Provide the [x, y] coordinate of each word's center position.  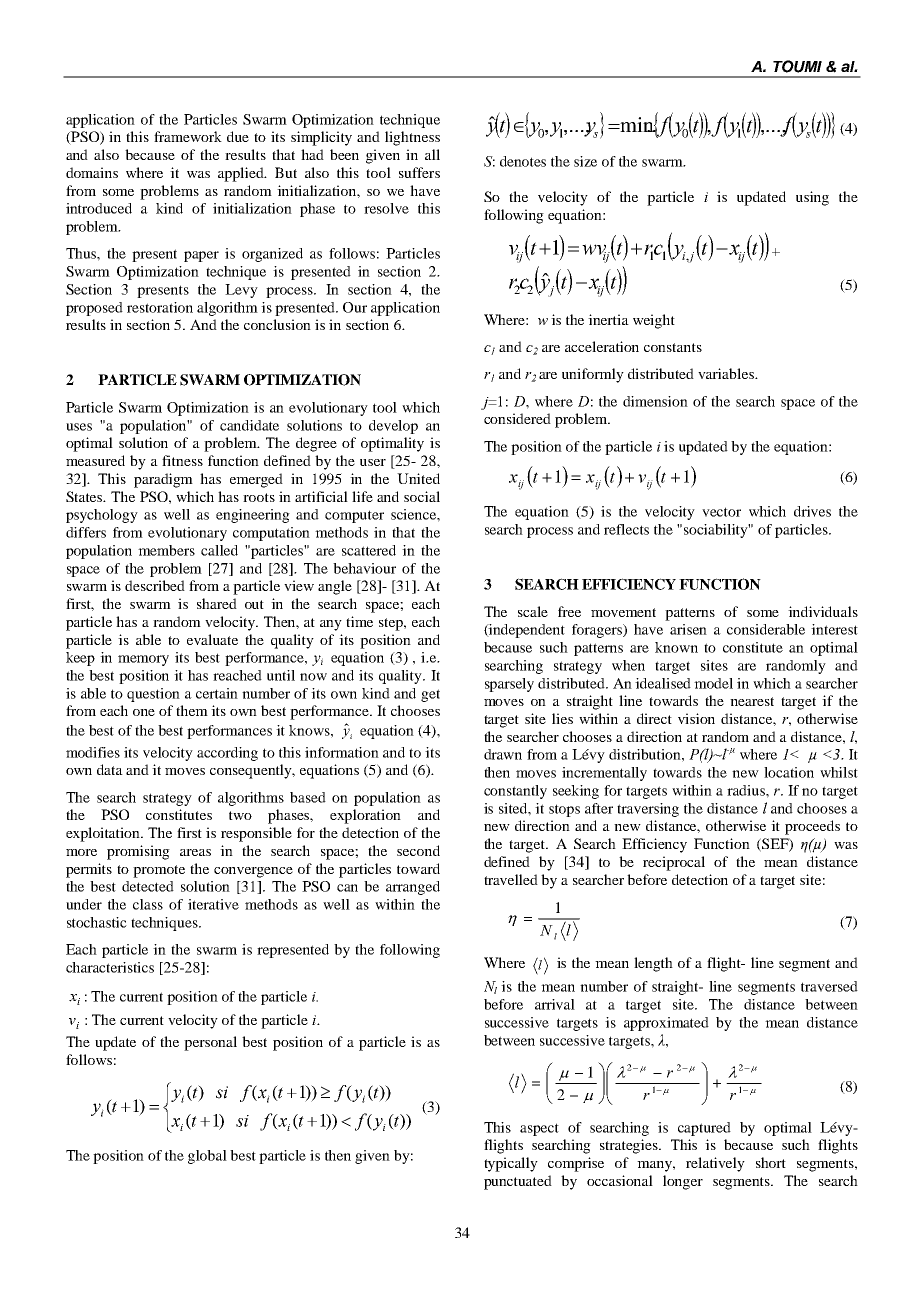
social [422, 496]
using [812, 198]
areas [195, 852]
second [418, 850]
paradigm [163, 480]
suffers [419, 172]
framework [188, 136]
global [207, 1157]
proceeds [812, 827]
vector [721, 512]
